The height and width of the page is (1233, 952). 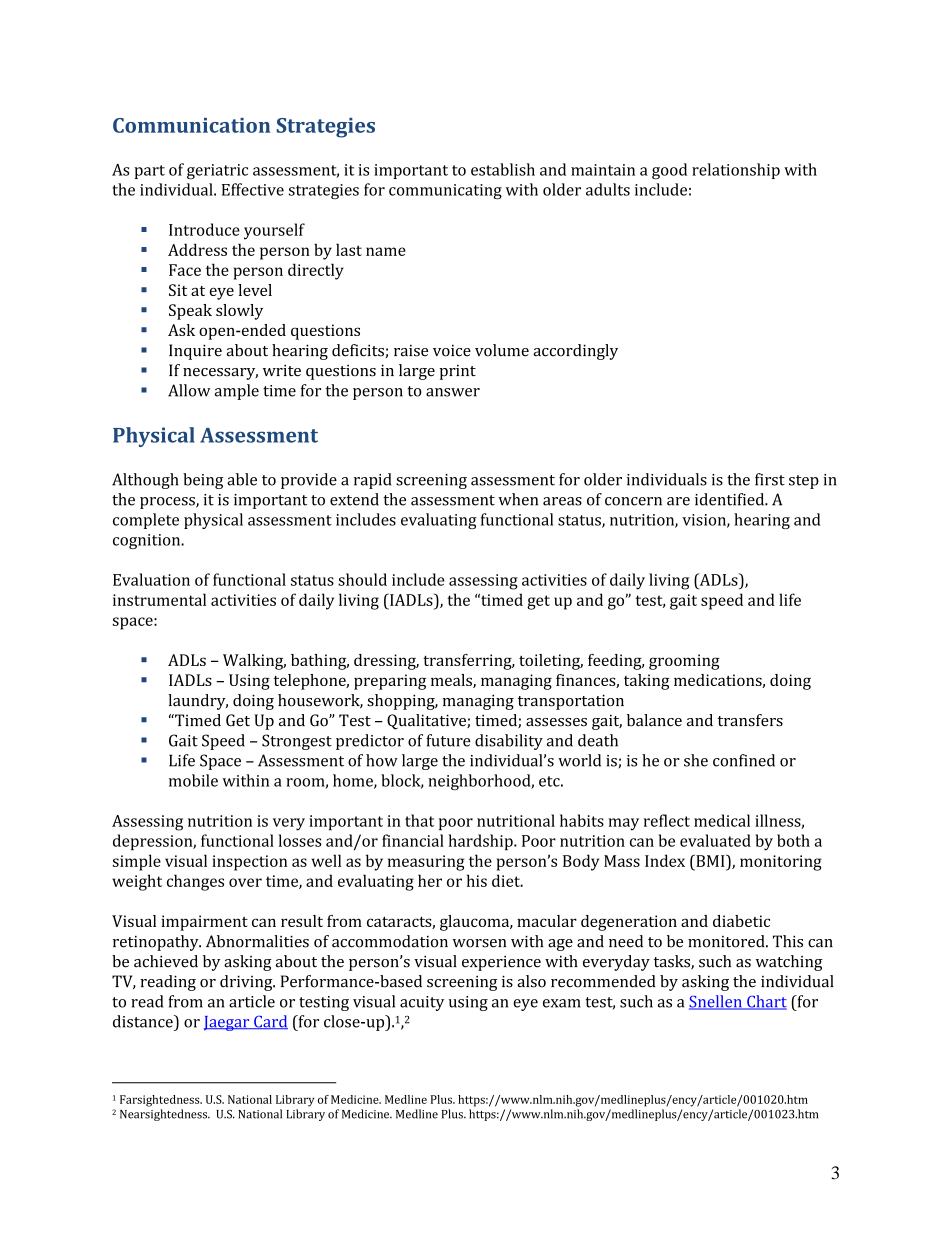 What do you see at coordinates (744, 760) in the page?
I see `confined` at bounding box center [744, 760].
